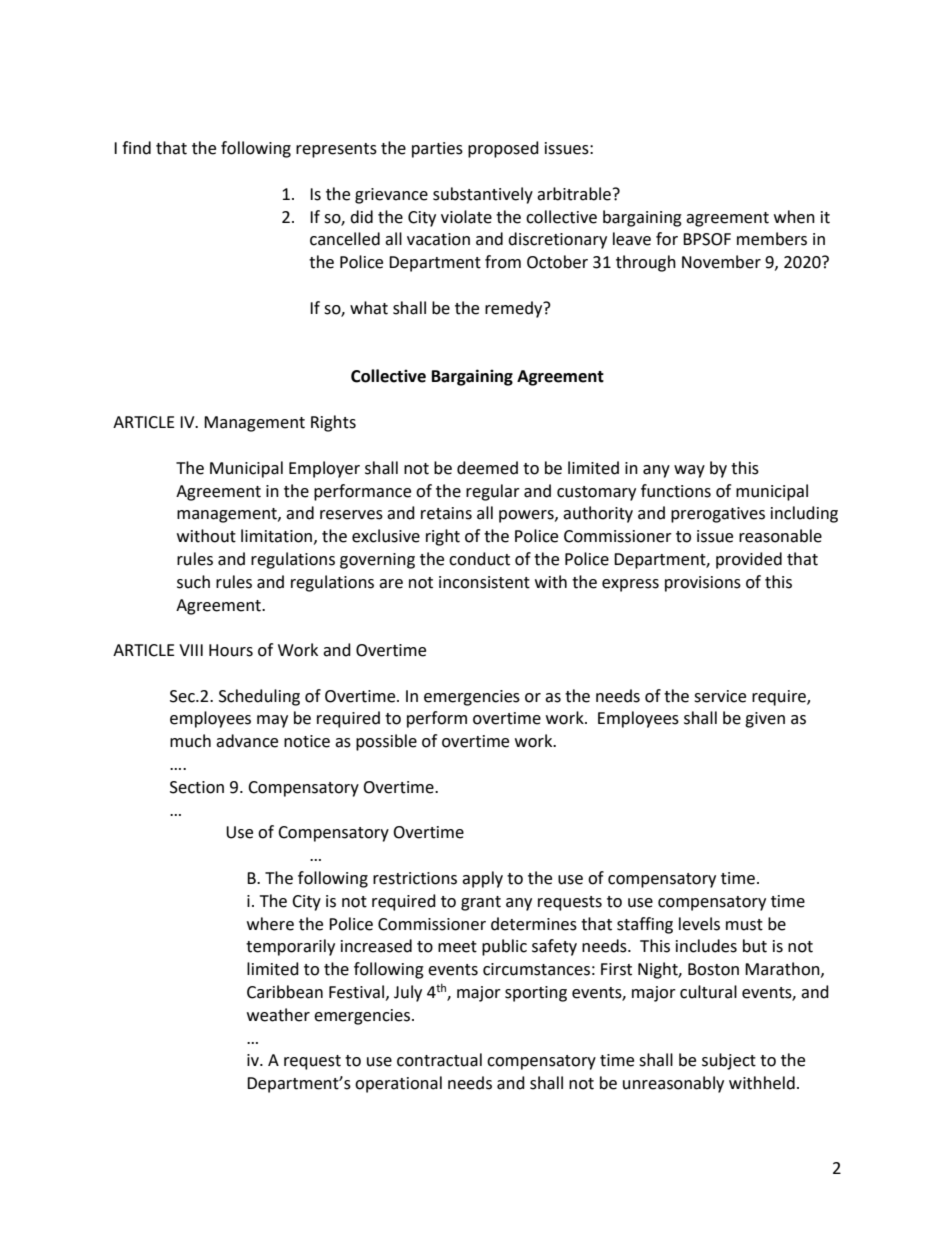  What do you see at coordinates (483, 195) in the screenshot?
I see `substantively` at bounding box center [483, 195].
